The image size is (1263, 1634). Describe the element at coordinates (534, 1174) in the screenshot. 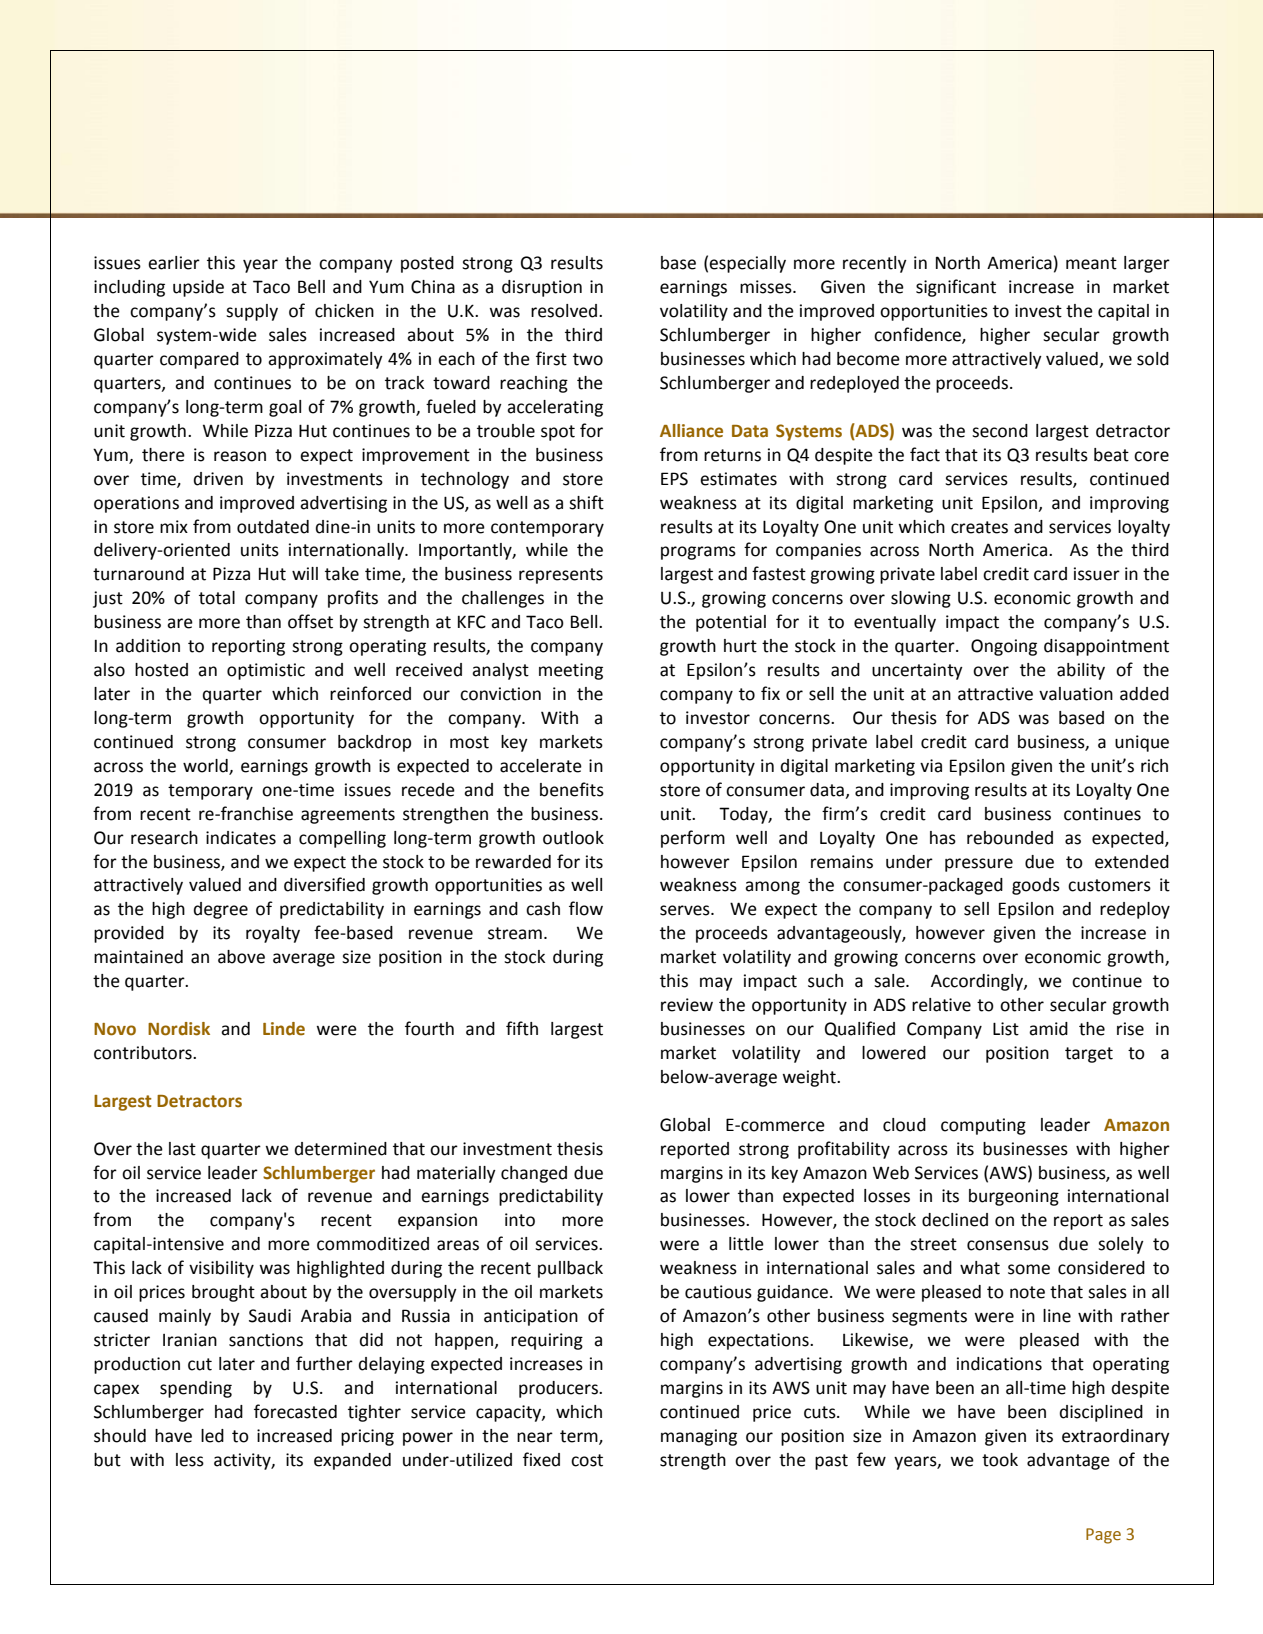

I see `changed` at that location.
